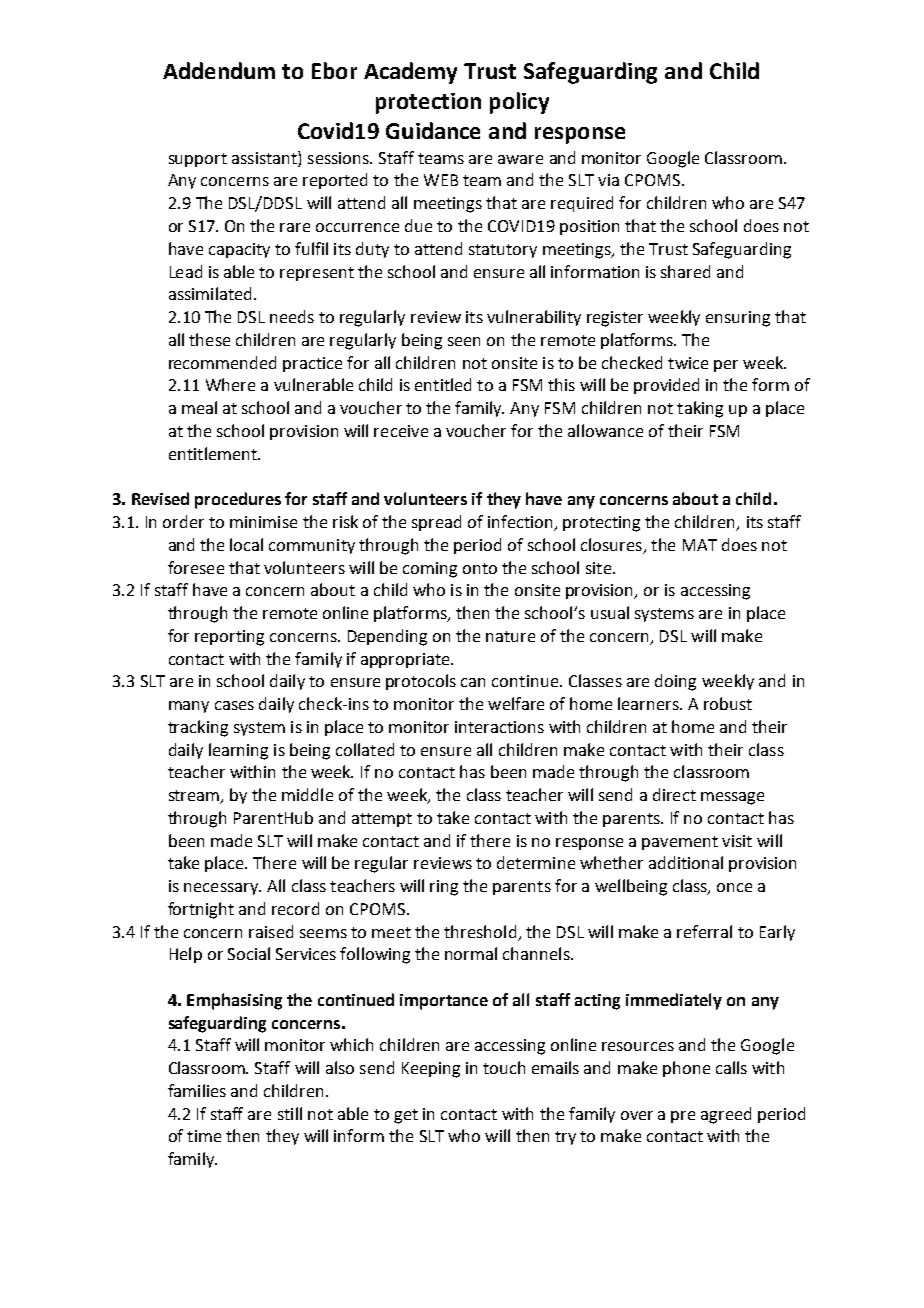  Describe the element at coordinates (428, 103) in the screenshot. I see `protection` at that location.
